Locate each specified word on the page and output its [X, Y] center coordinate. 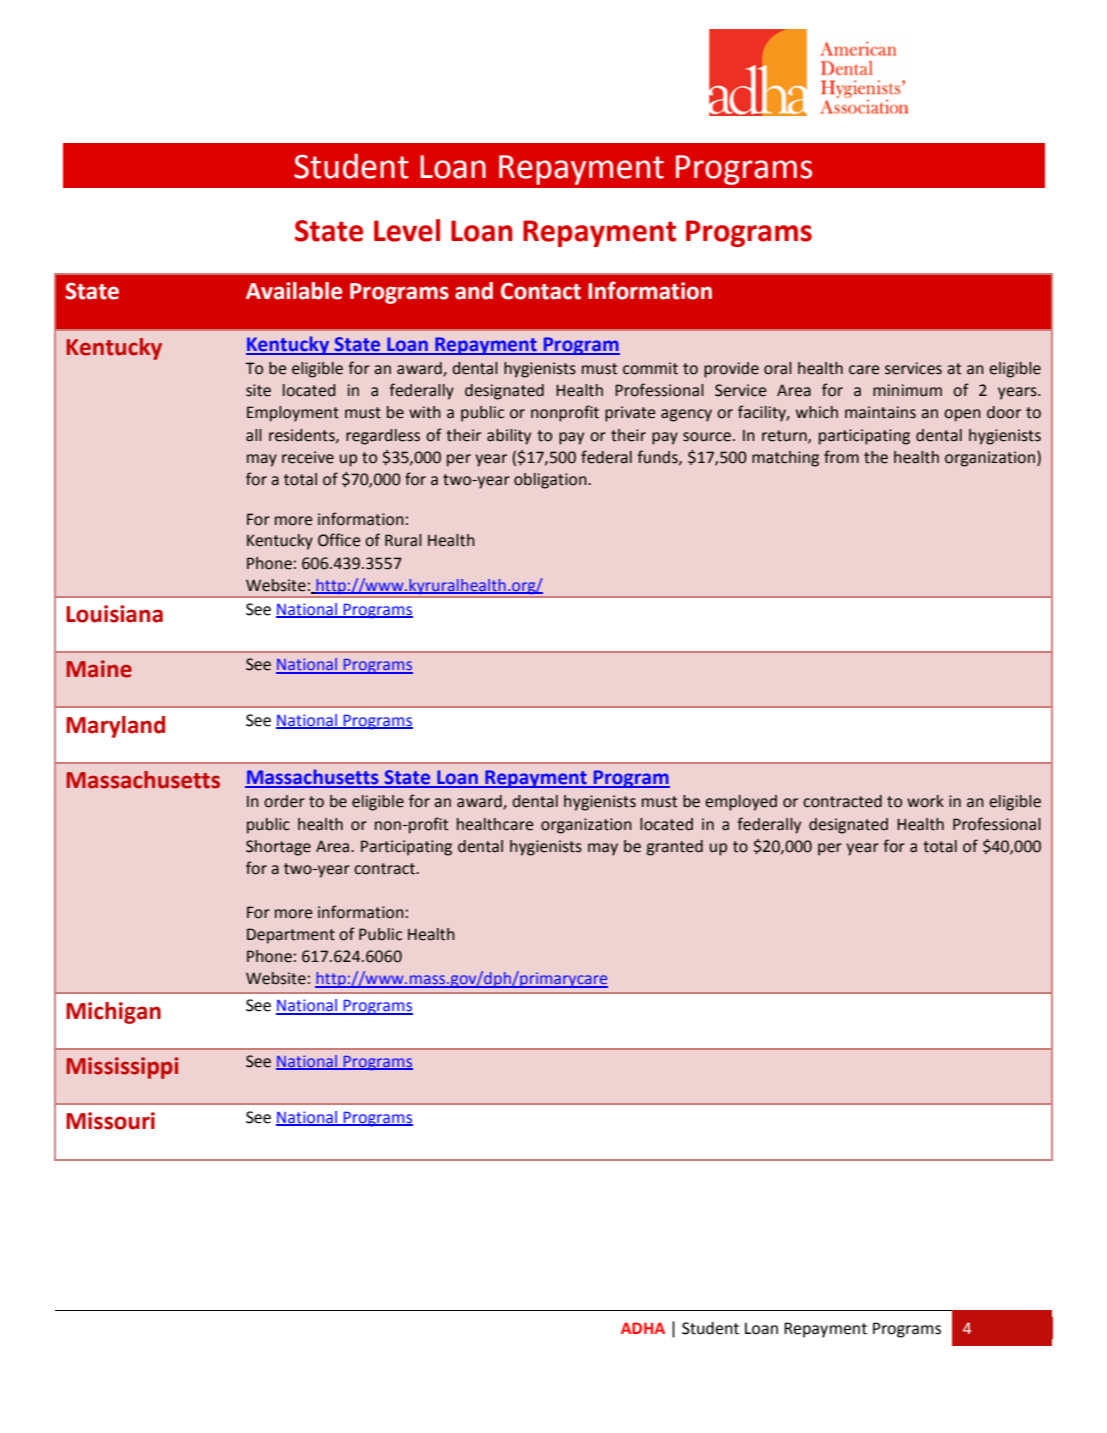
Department [291, 936]
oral [778, 368]
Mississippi [122, 1068]
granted [674, 848]
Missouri [110, 1121]
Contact [541, 291]
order [284, 801]
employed [741, 803]
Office [339, 540]
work [925, 801]
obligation [551, 481]
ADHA [643, 1328]
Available [294, 291]
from [841, 457]
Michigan [113, 1013]
